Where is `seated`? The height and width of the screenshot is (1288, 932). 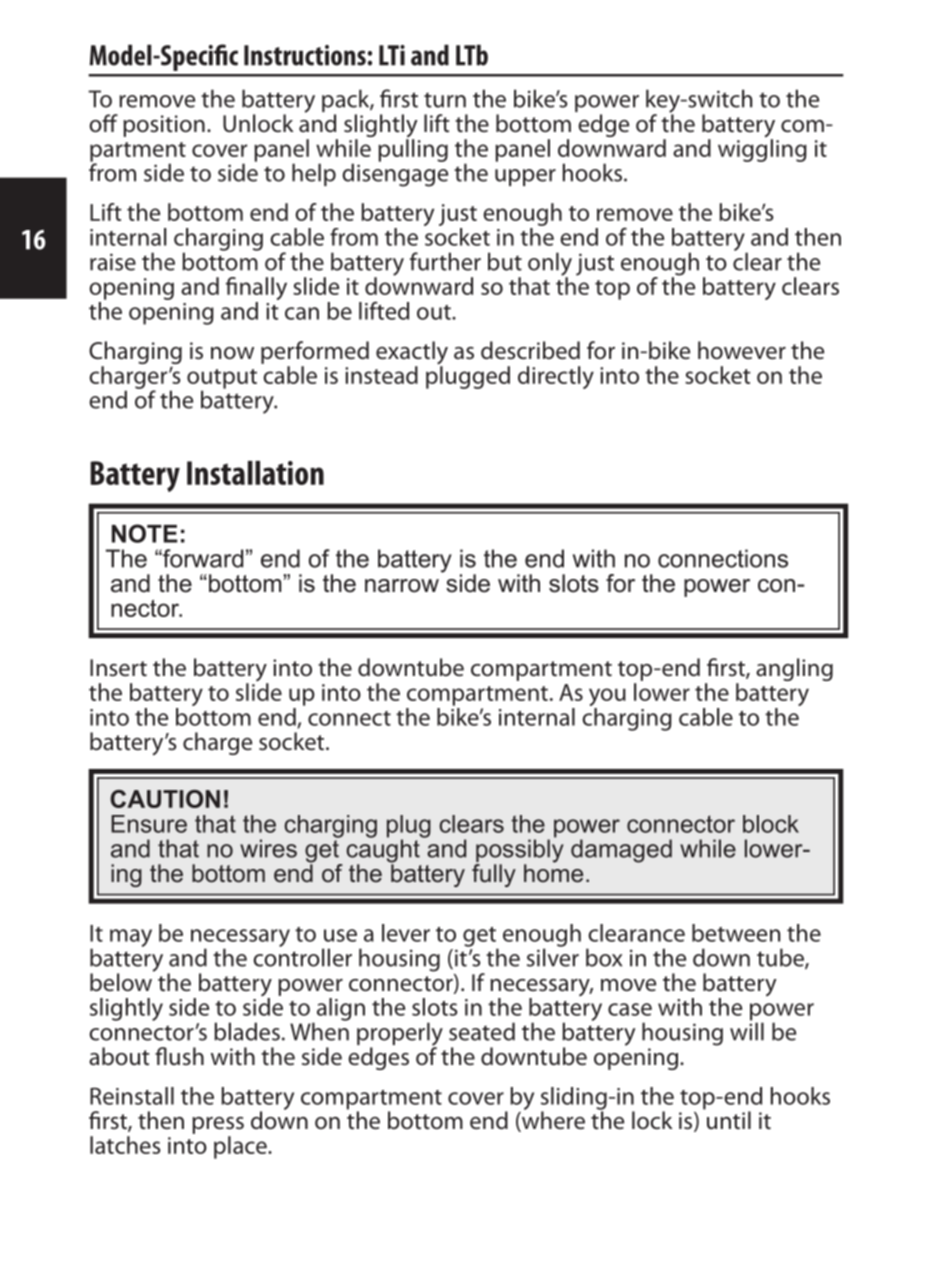
seated is located at coordinates (482, 1031).
